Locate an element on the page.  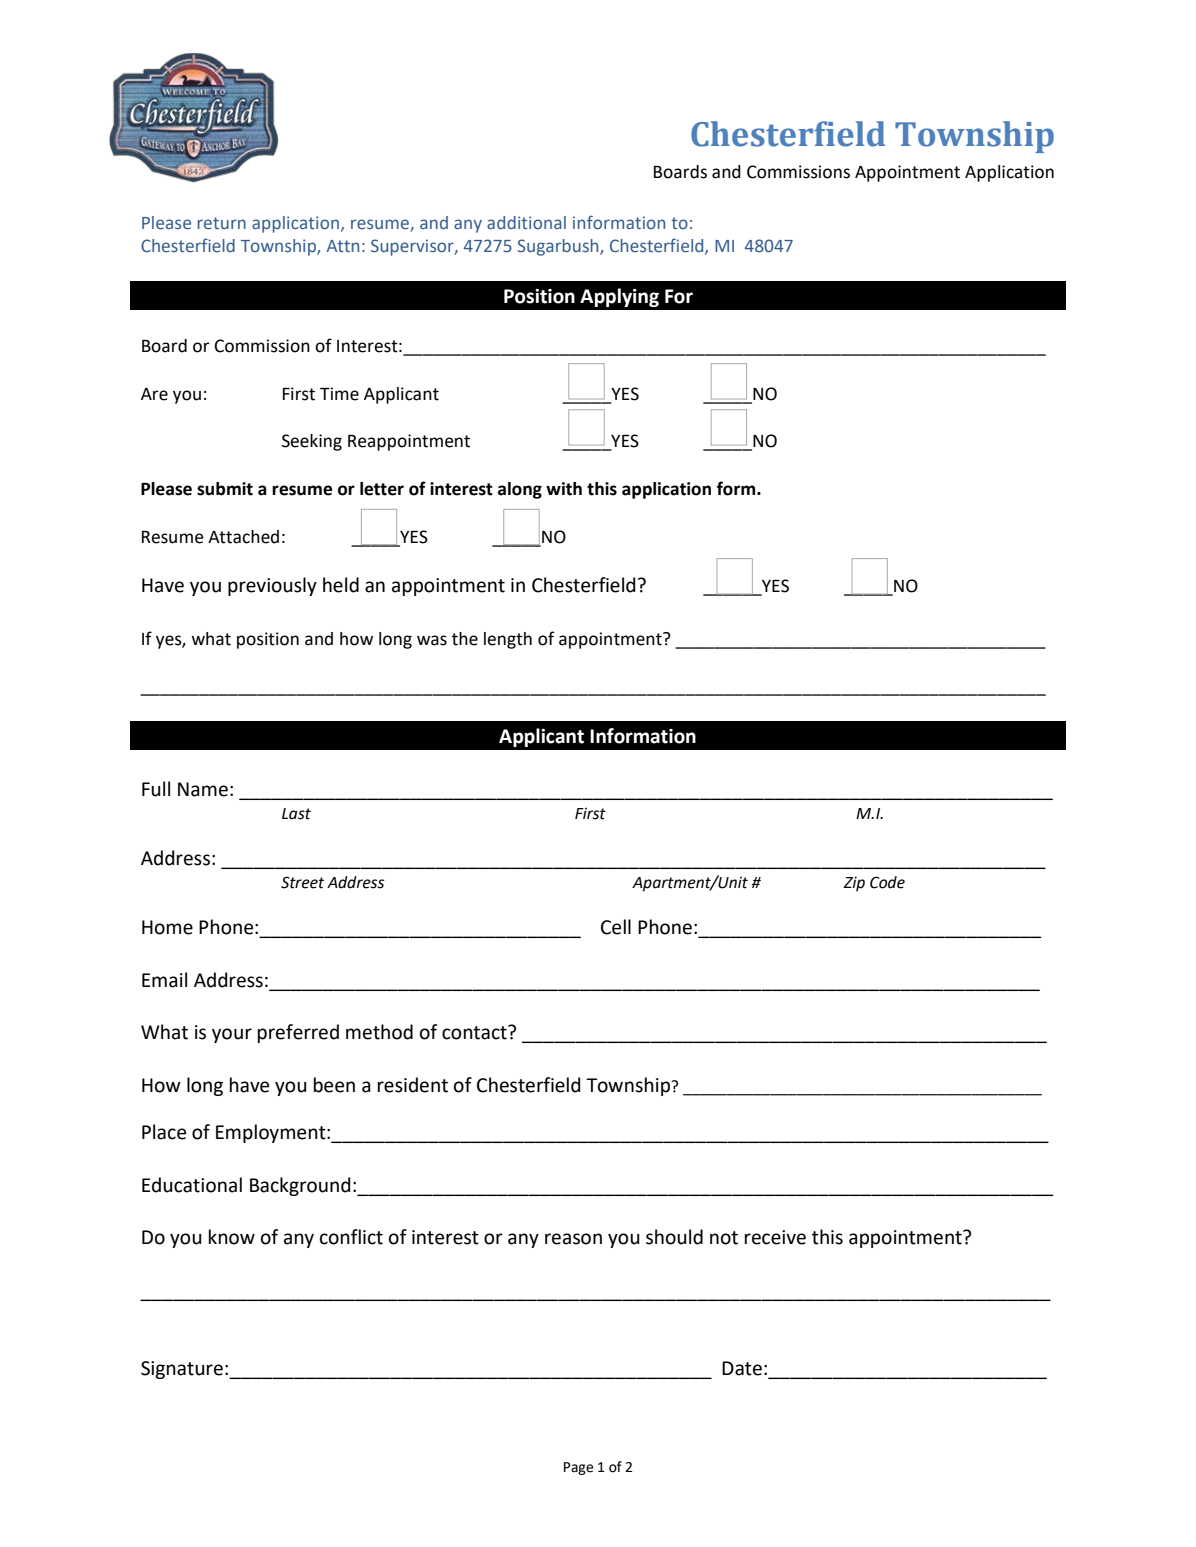
additional is located at coordinates (526, 222).
